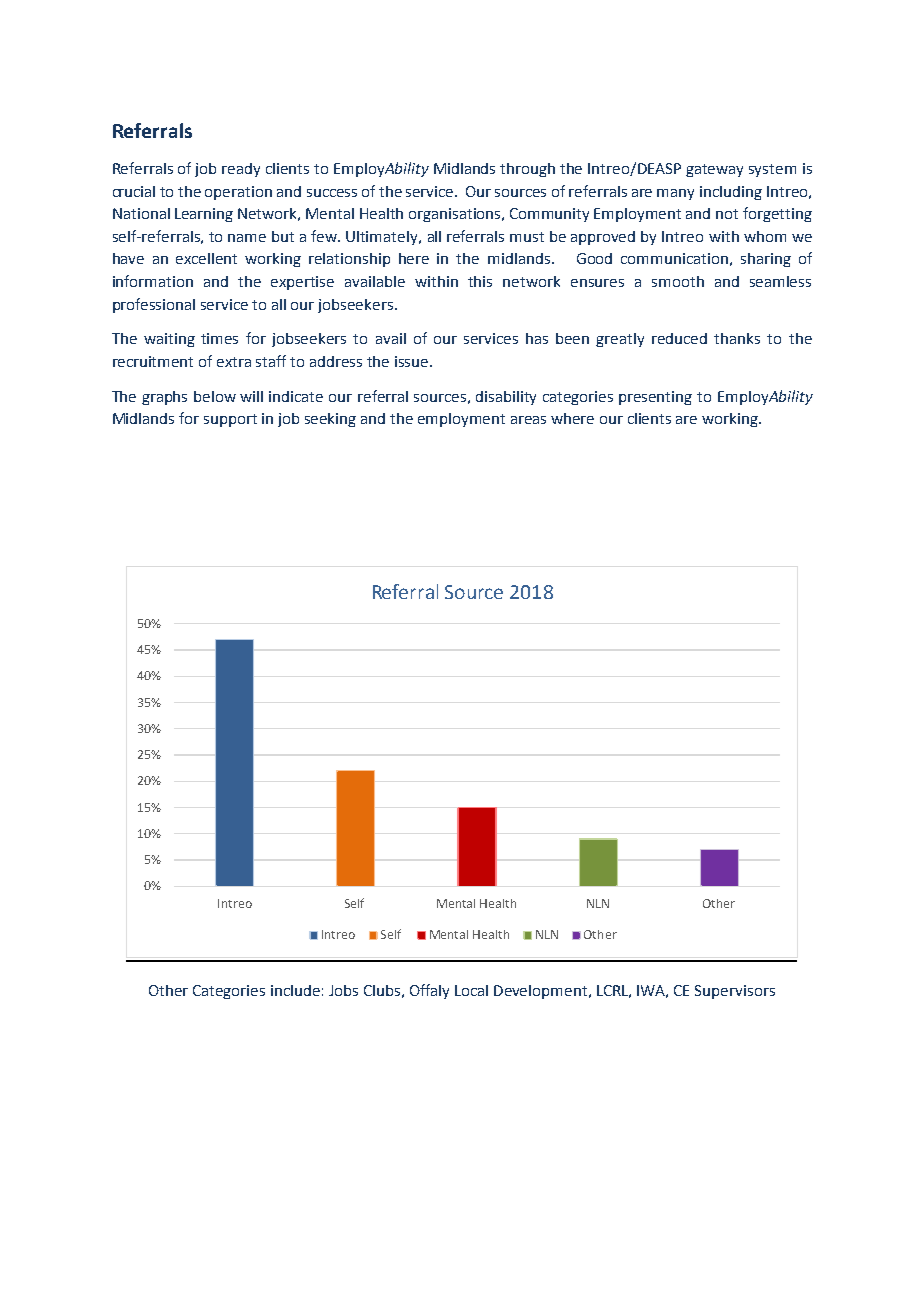 This document has height=1308, width=924. What do you see at coordinates (527, 170) in the document?
I see `through` at bounding box center [527, 170].
